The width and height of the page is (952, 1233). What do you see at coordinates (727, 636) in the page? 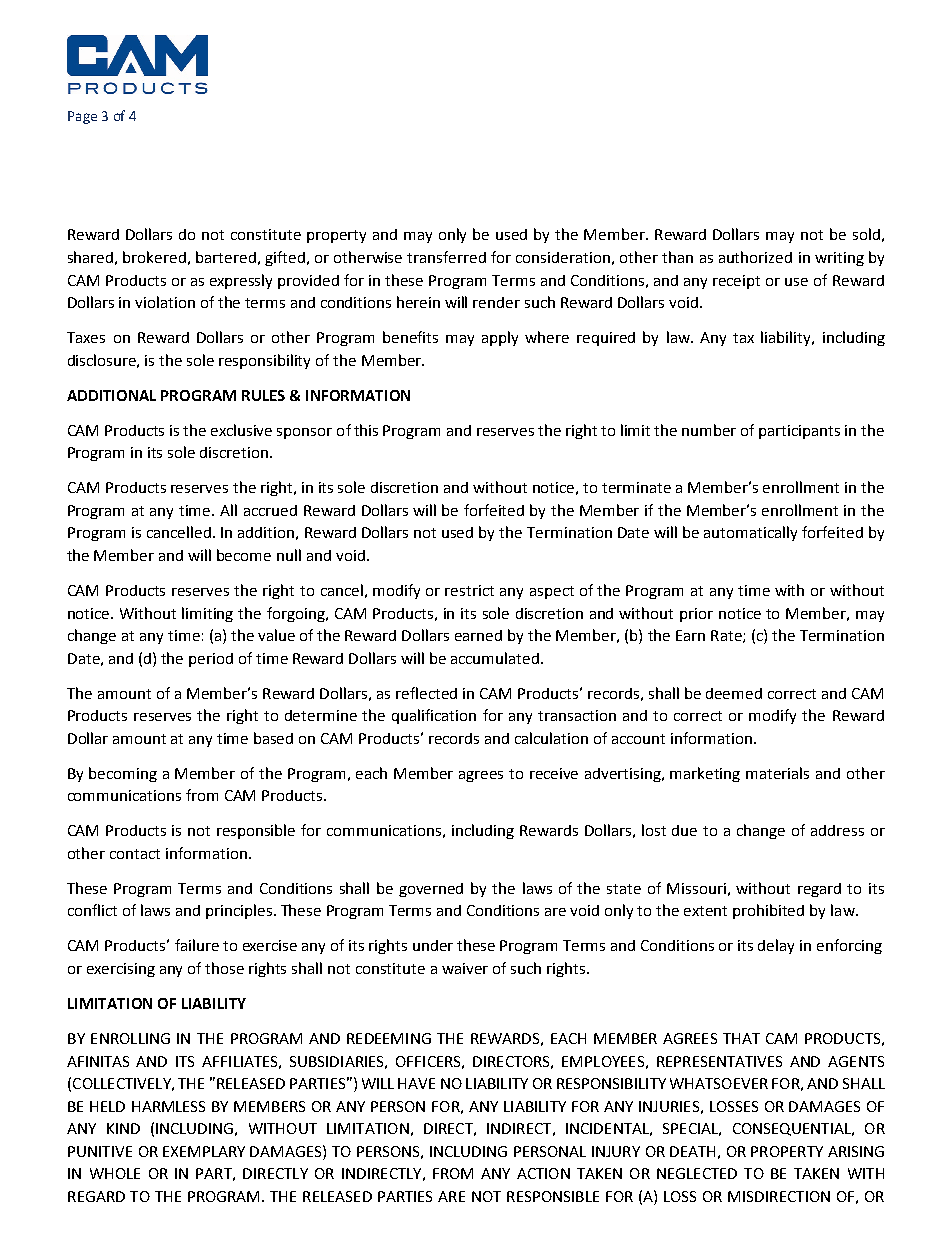
I see `Rate` at bounding box center [727, 636].
